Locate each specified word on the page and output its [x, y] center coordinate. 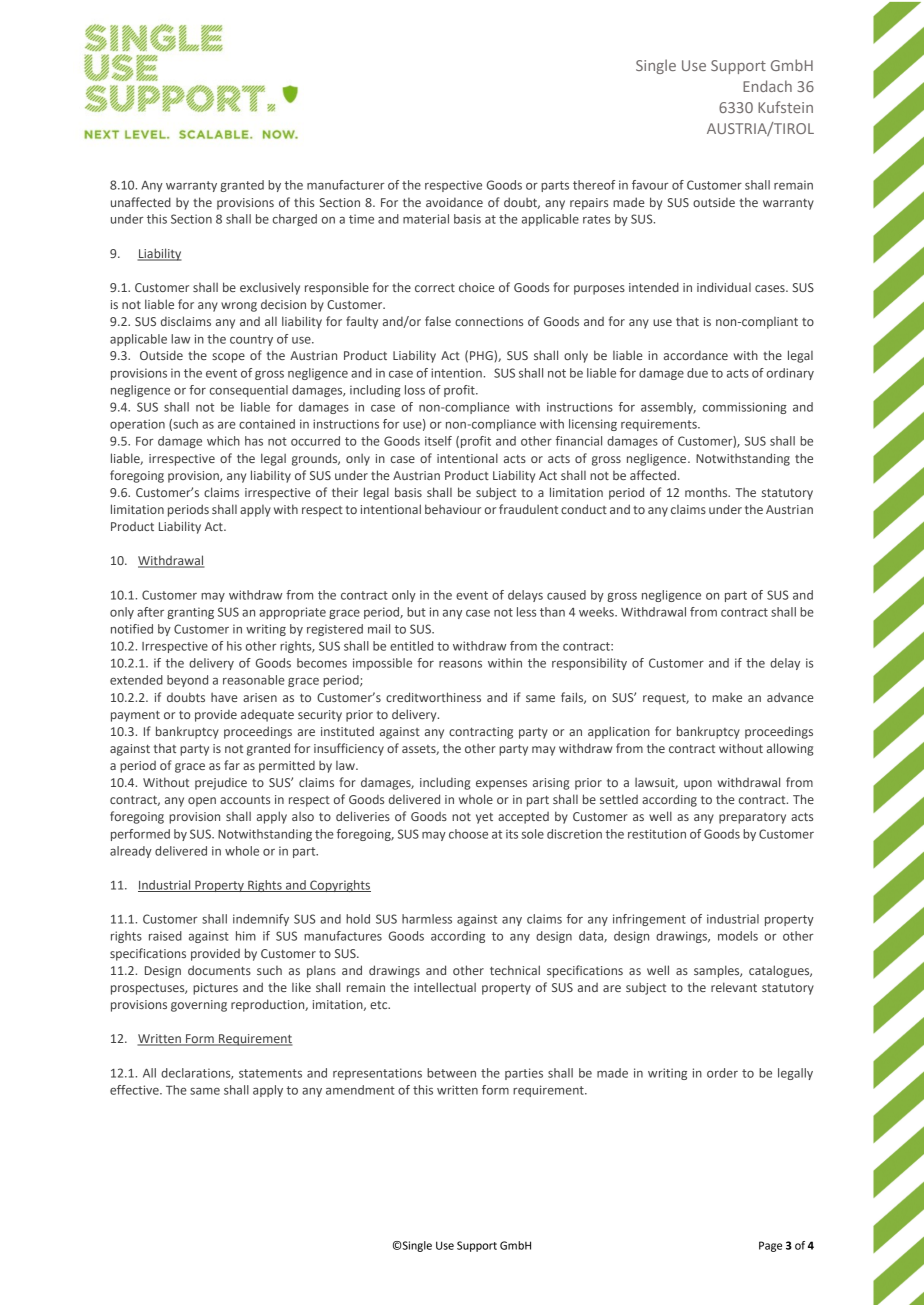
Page [770, 1246]
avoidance [454, 202]
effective [135, 1090]
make [727, 697]
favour [650, 185]
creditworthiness [433, 697]
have [224, 697]
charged [295, 220]
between [451, 1073]
